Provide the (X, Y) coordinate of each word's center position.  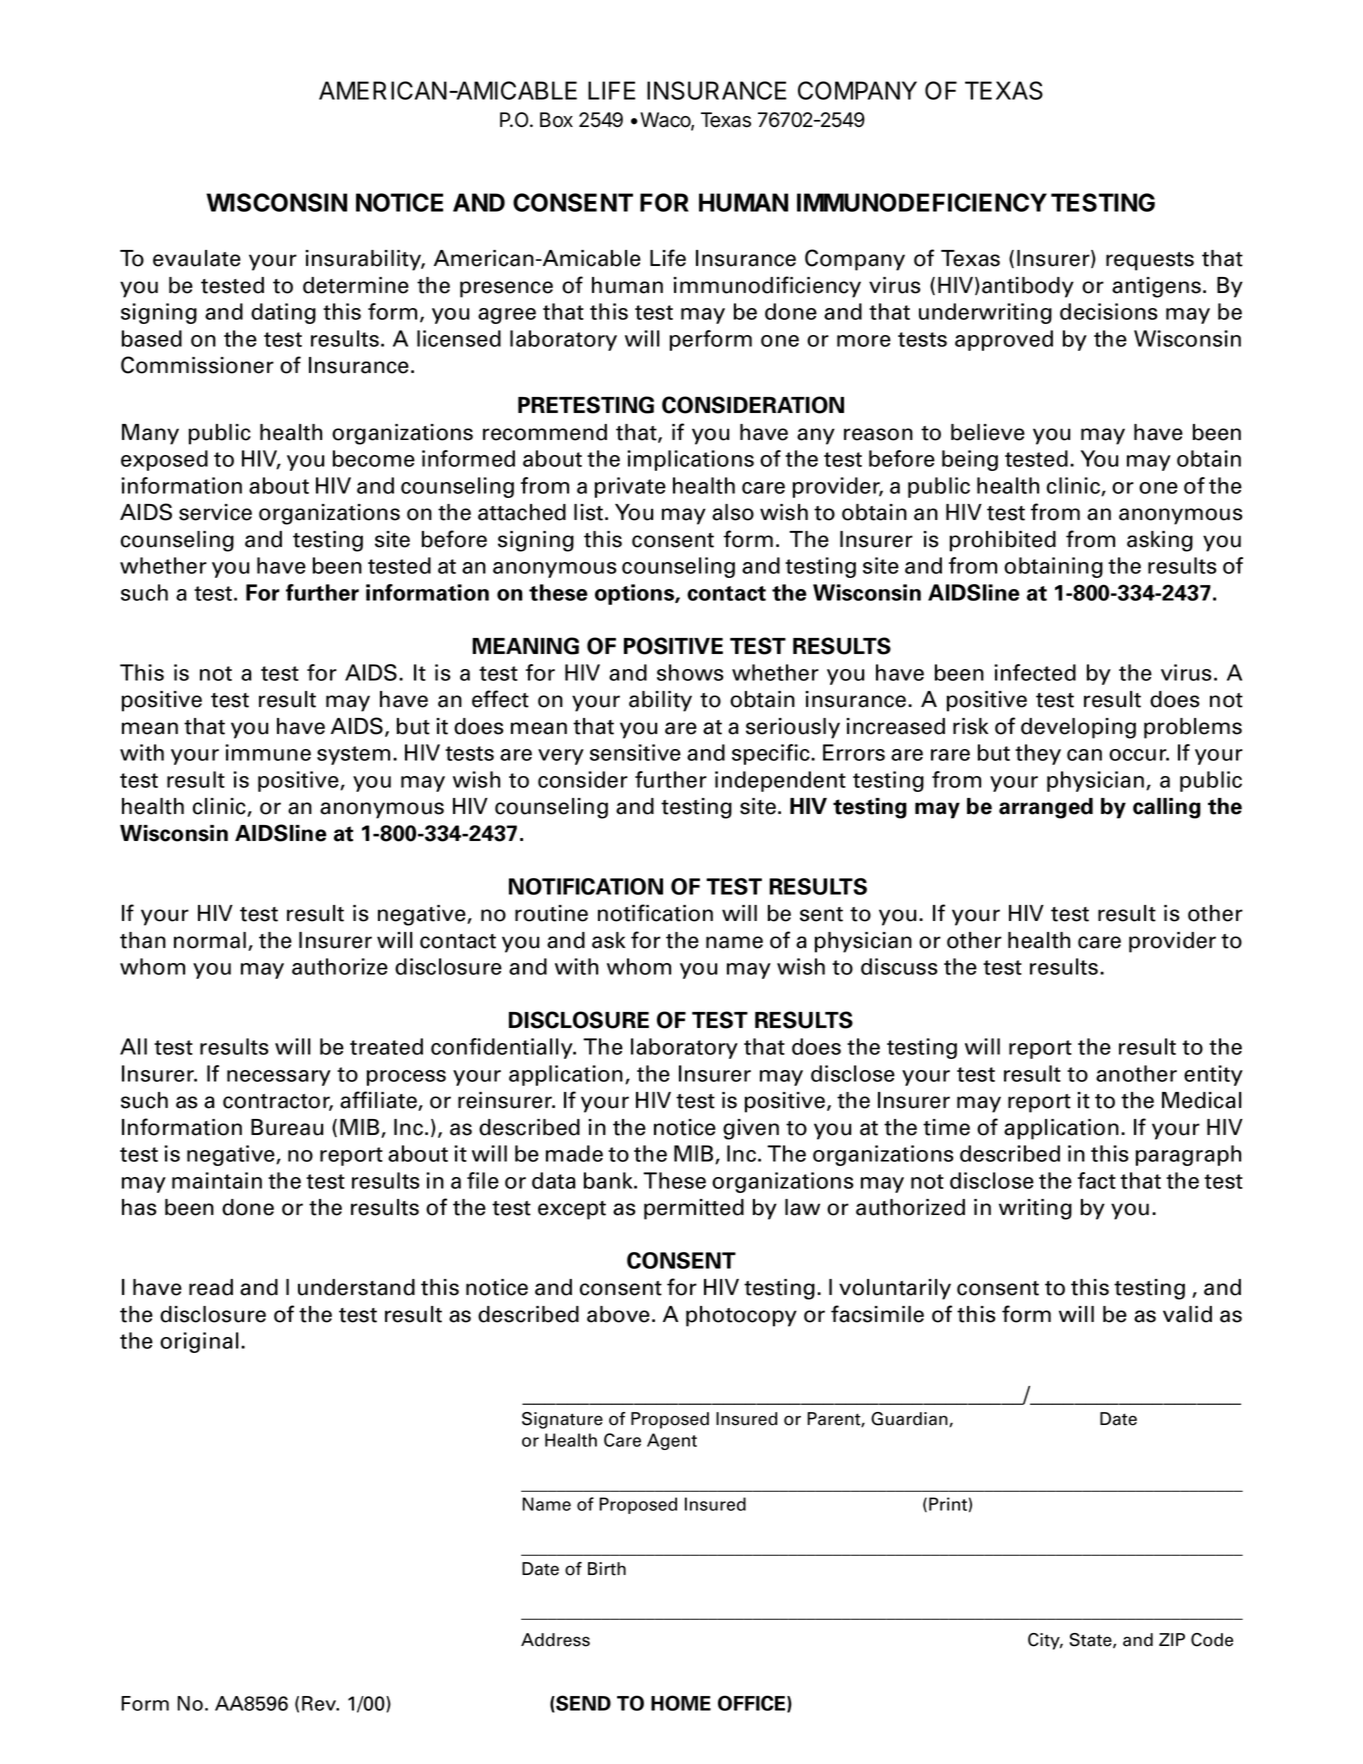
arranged (1046, 808)
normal (210, 940)
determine (356, 285)
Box (556, 120)
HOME (681, 1703)
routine (551, 913)
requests (1150, 261)
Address (555, 1640)
